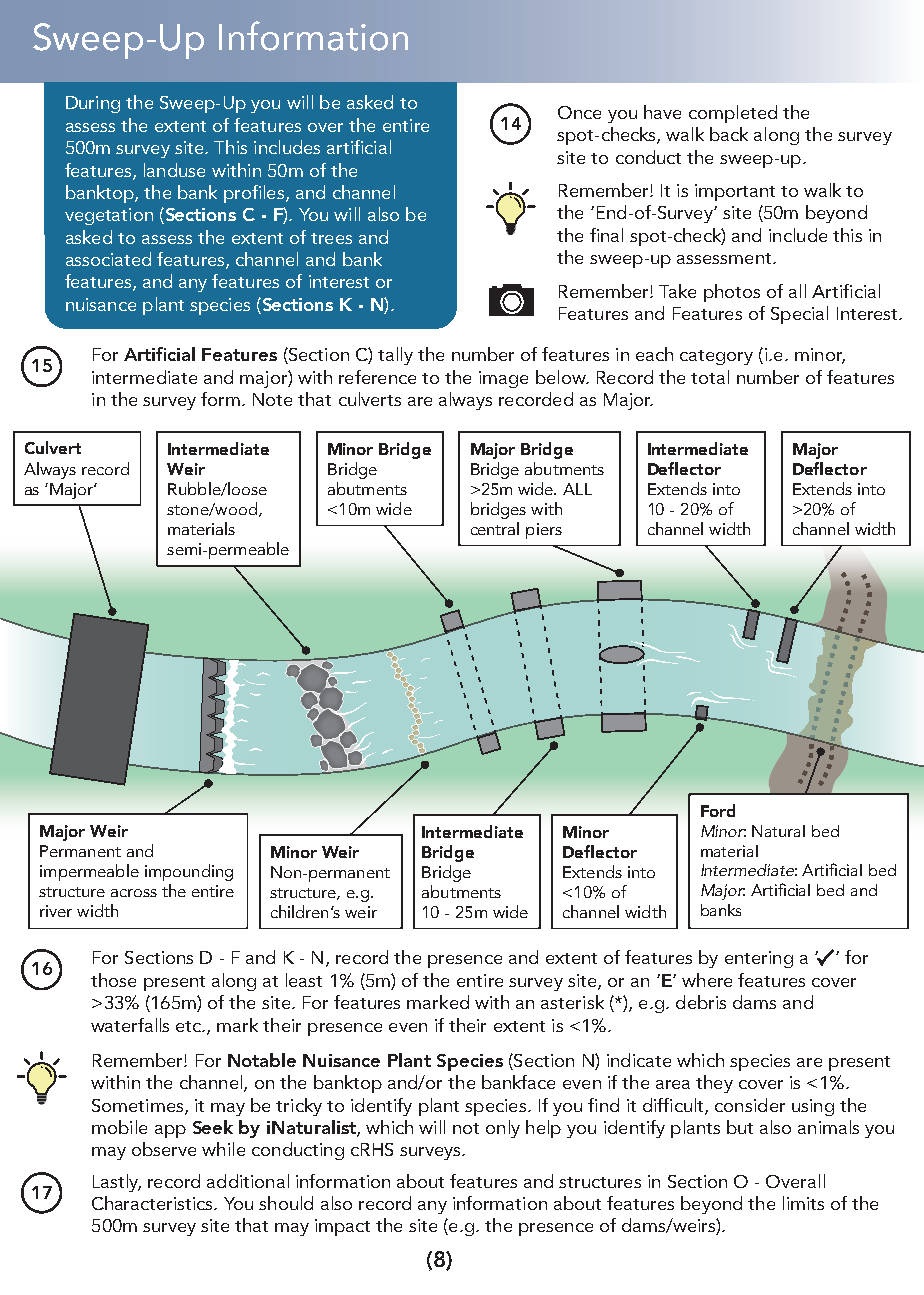 This image has height=1295, width=924. Describe the element at coordinates (803, 1203) in the image. I see `limits` at that location.
